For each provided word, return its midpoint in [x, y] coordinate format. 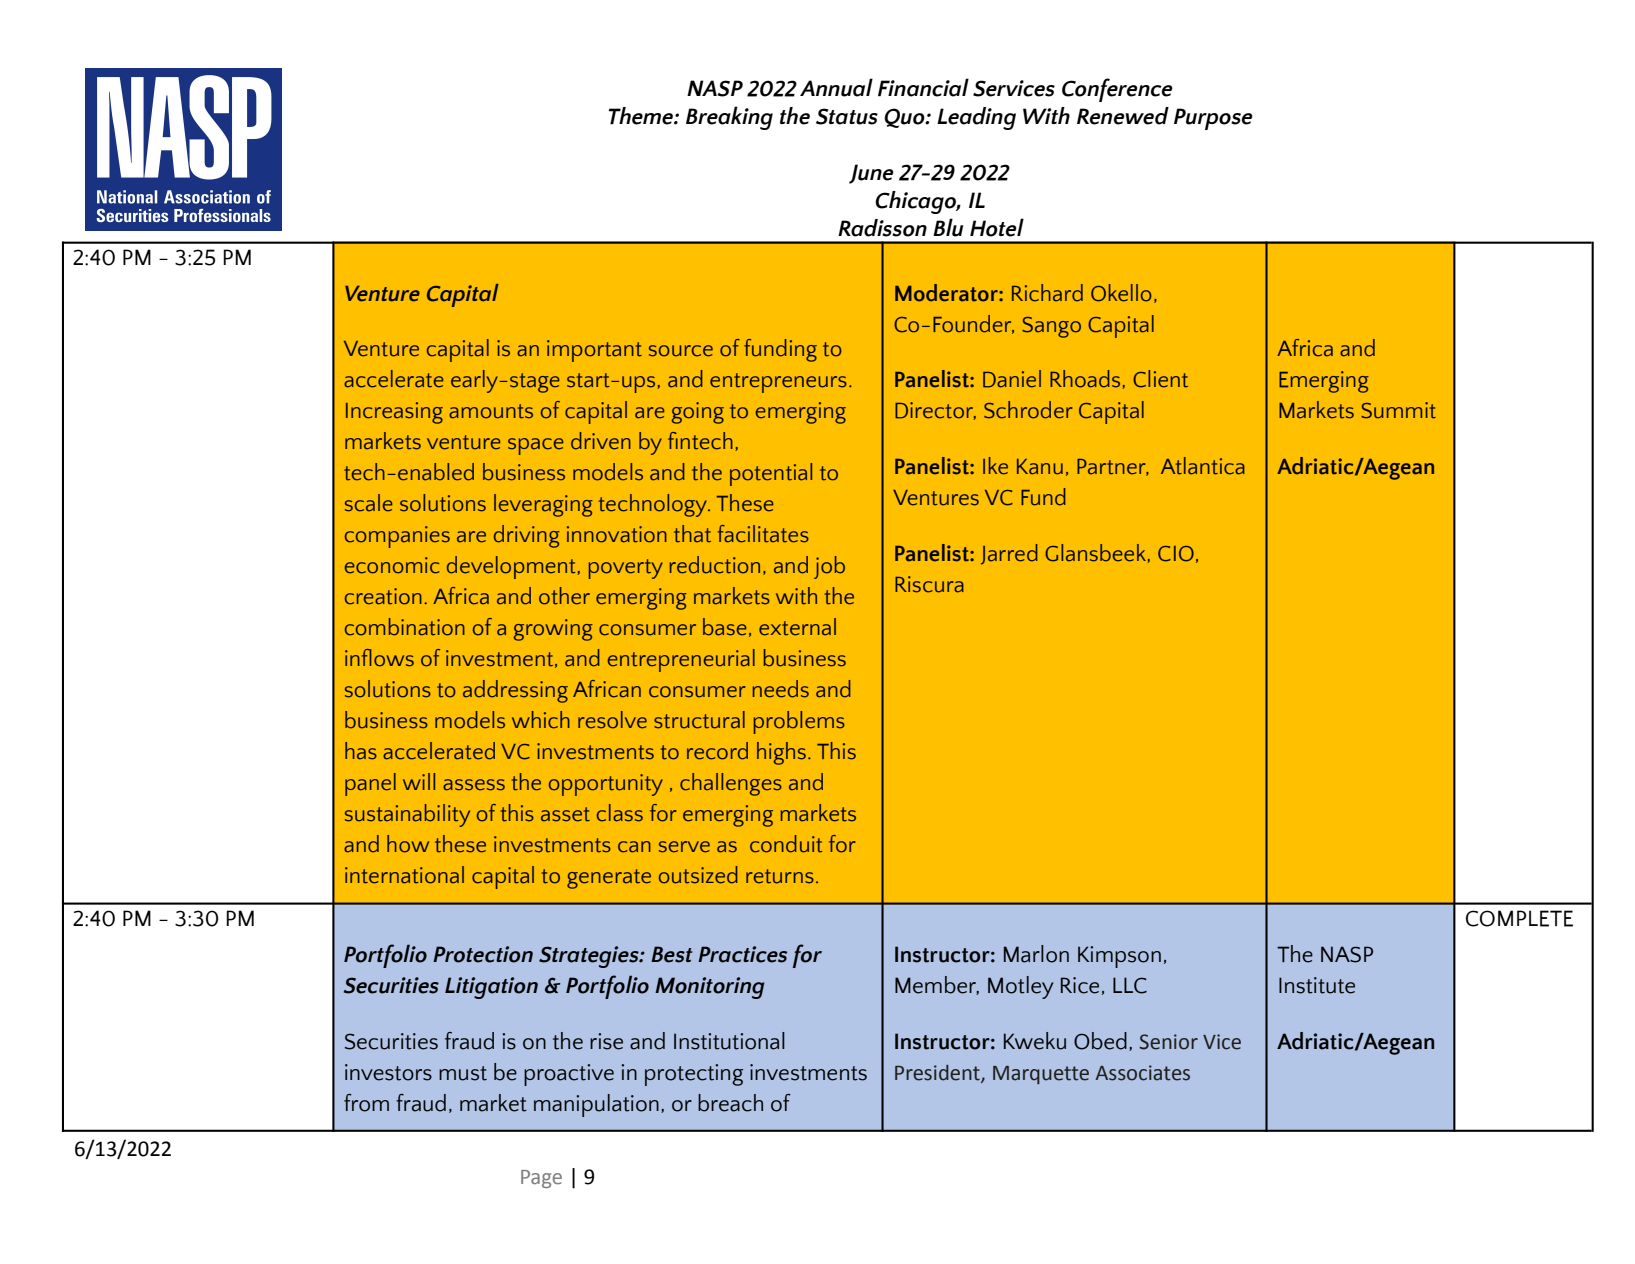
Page [541, 1179]
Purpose [1213, 119]
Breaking [729, 118]
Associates [1143, 1073]
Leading [976, 118]
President [938, 1073]
